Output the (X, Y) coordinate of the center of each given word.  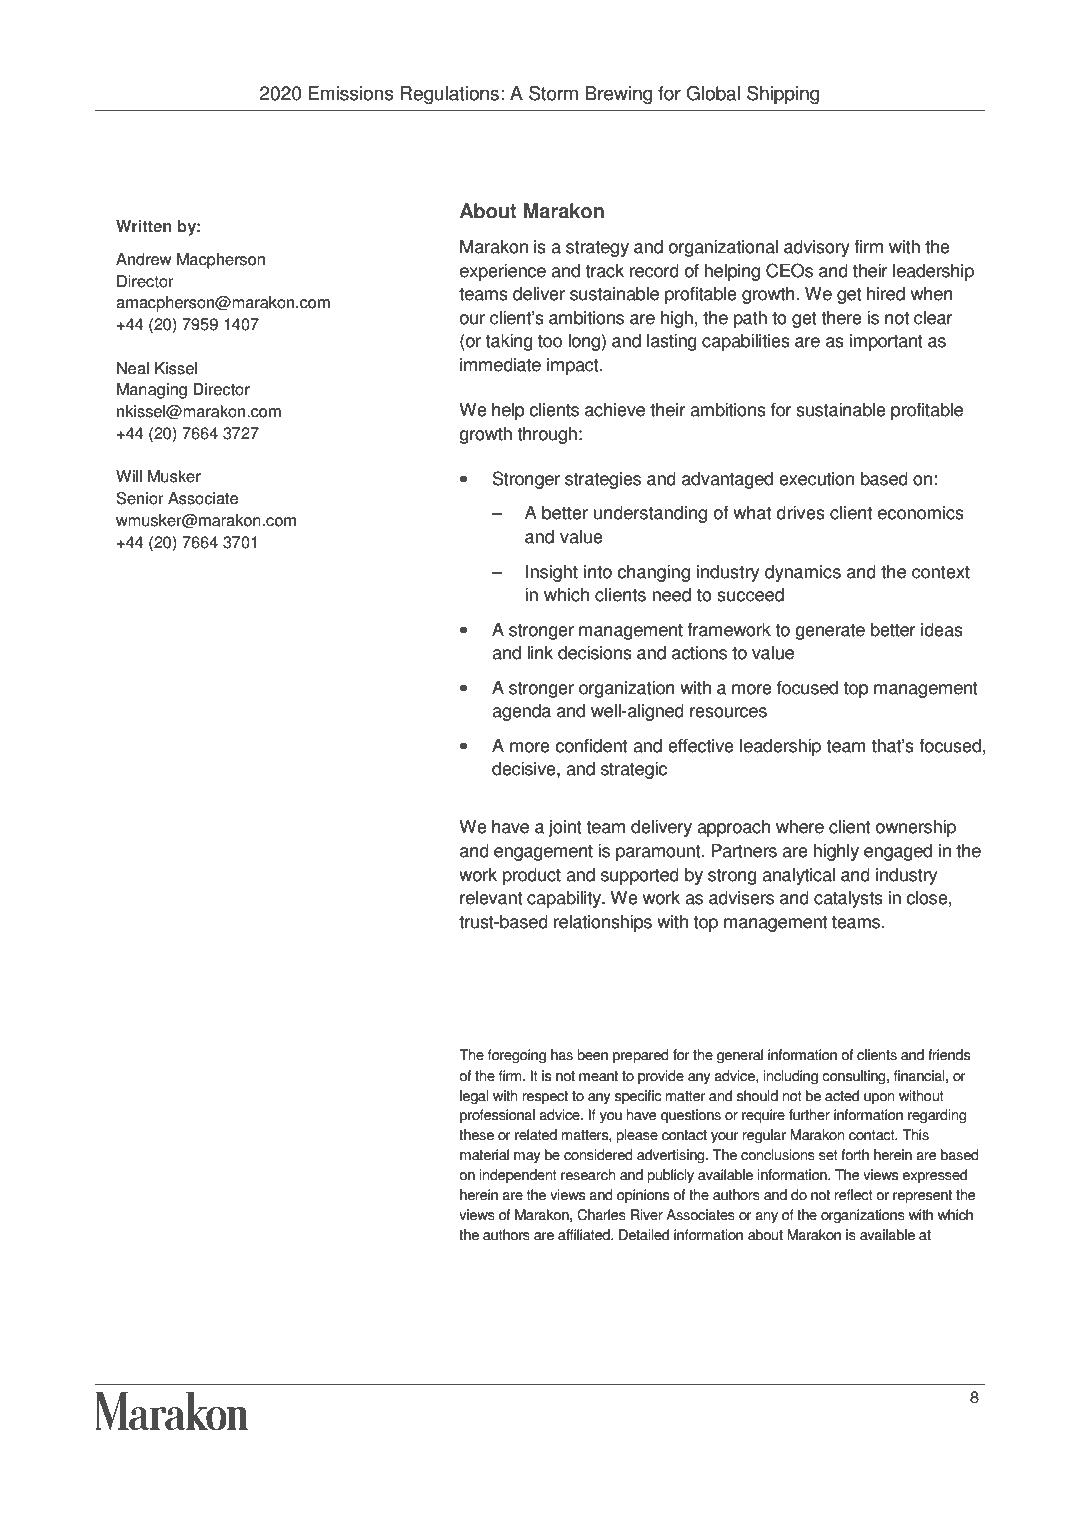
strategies (603, 480)
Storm (553, 93)
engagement (543, 853)
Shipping (783, 95)
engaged (898, 852)
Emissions (351, 93)
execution (816, 479)
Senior (140, 498)
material (484, 1155)
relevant (491, 898)
